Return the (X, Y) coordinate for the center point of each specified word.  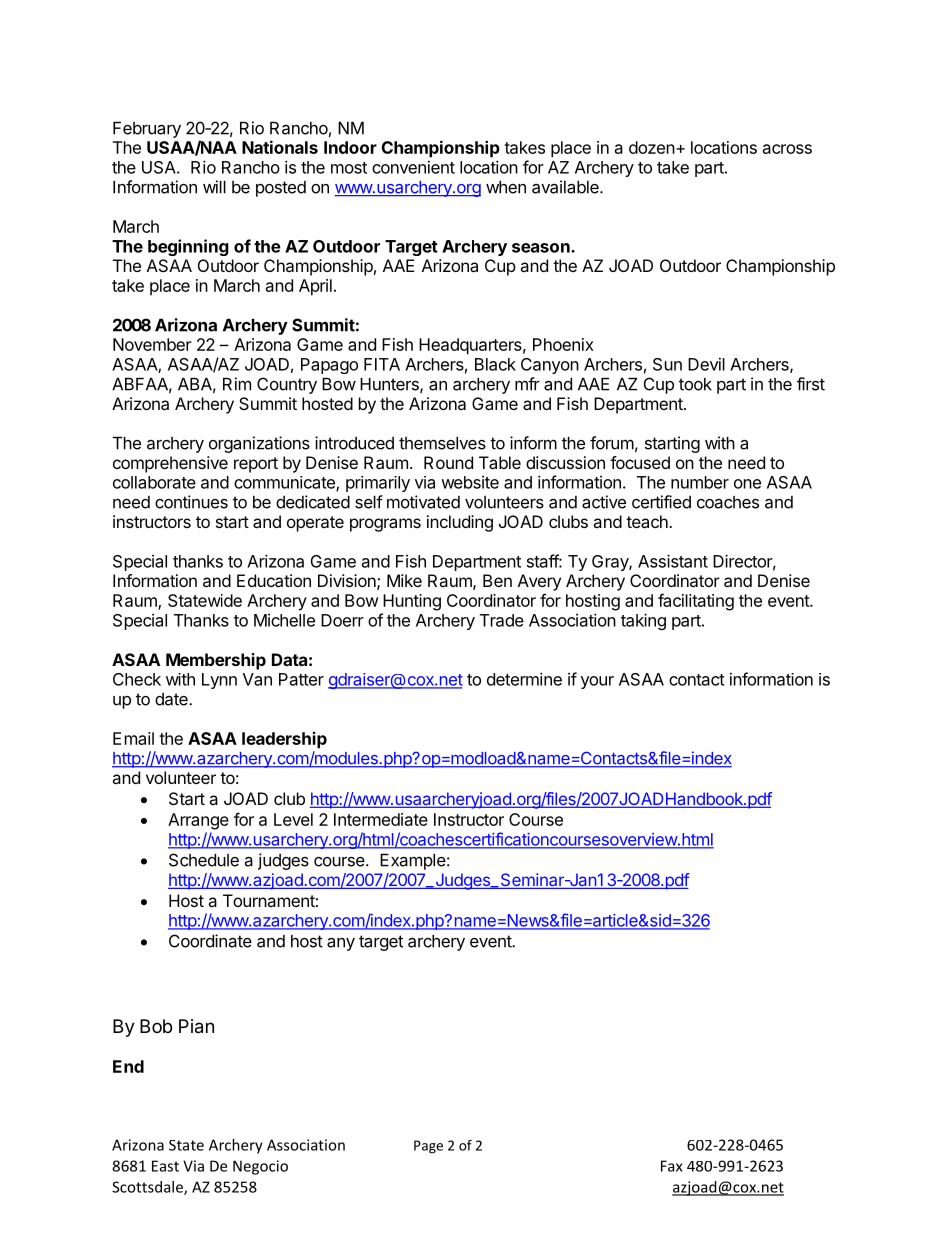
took (695, 384)
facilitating (696, 602)
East (165, 1166)
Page (428, 1147)
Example (413, 862)
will (214, 187)
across (787, 149)
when (506, 187)
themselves (442, 443)
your (597, 682)
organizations (259, 444)
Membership (216, 661)
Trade (502, 620)
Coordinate (210, 941)
